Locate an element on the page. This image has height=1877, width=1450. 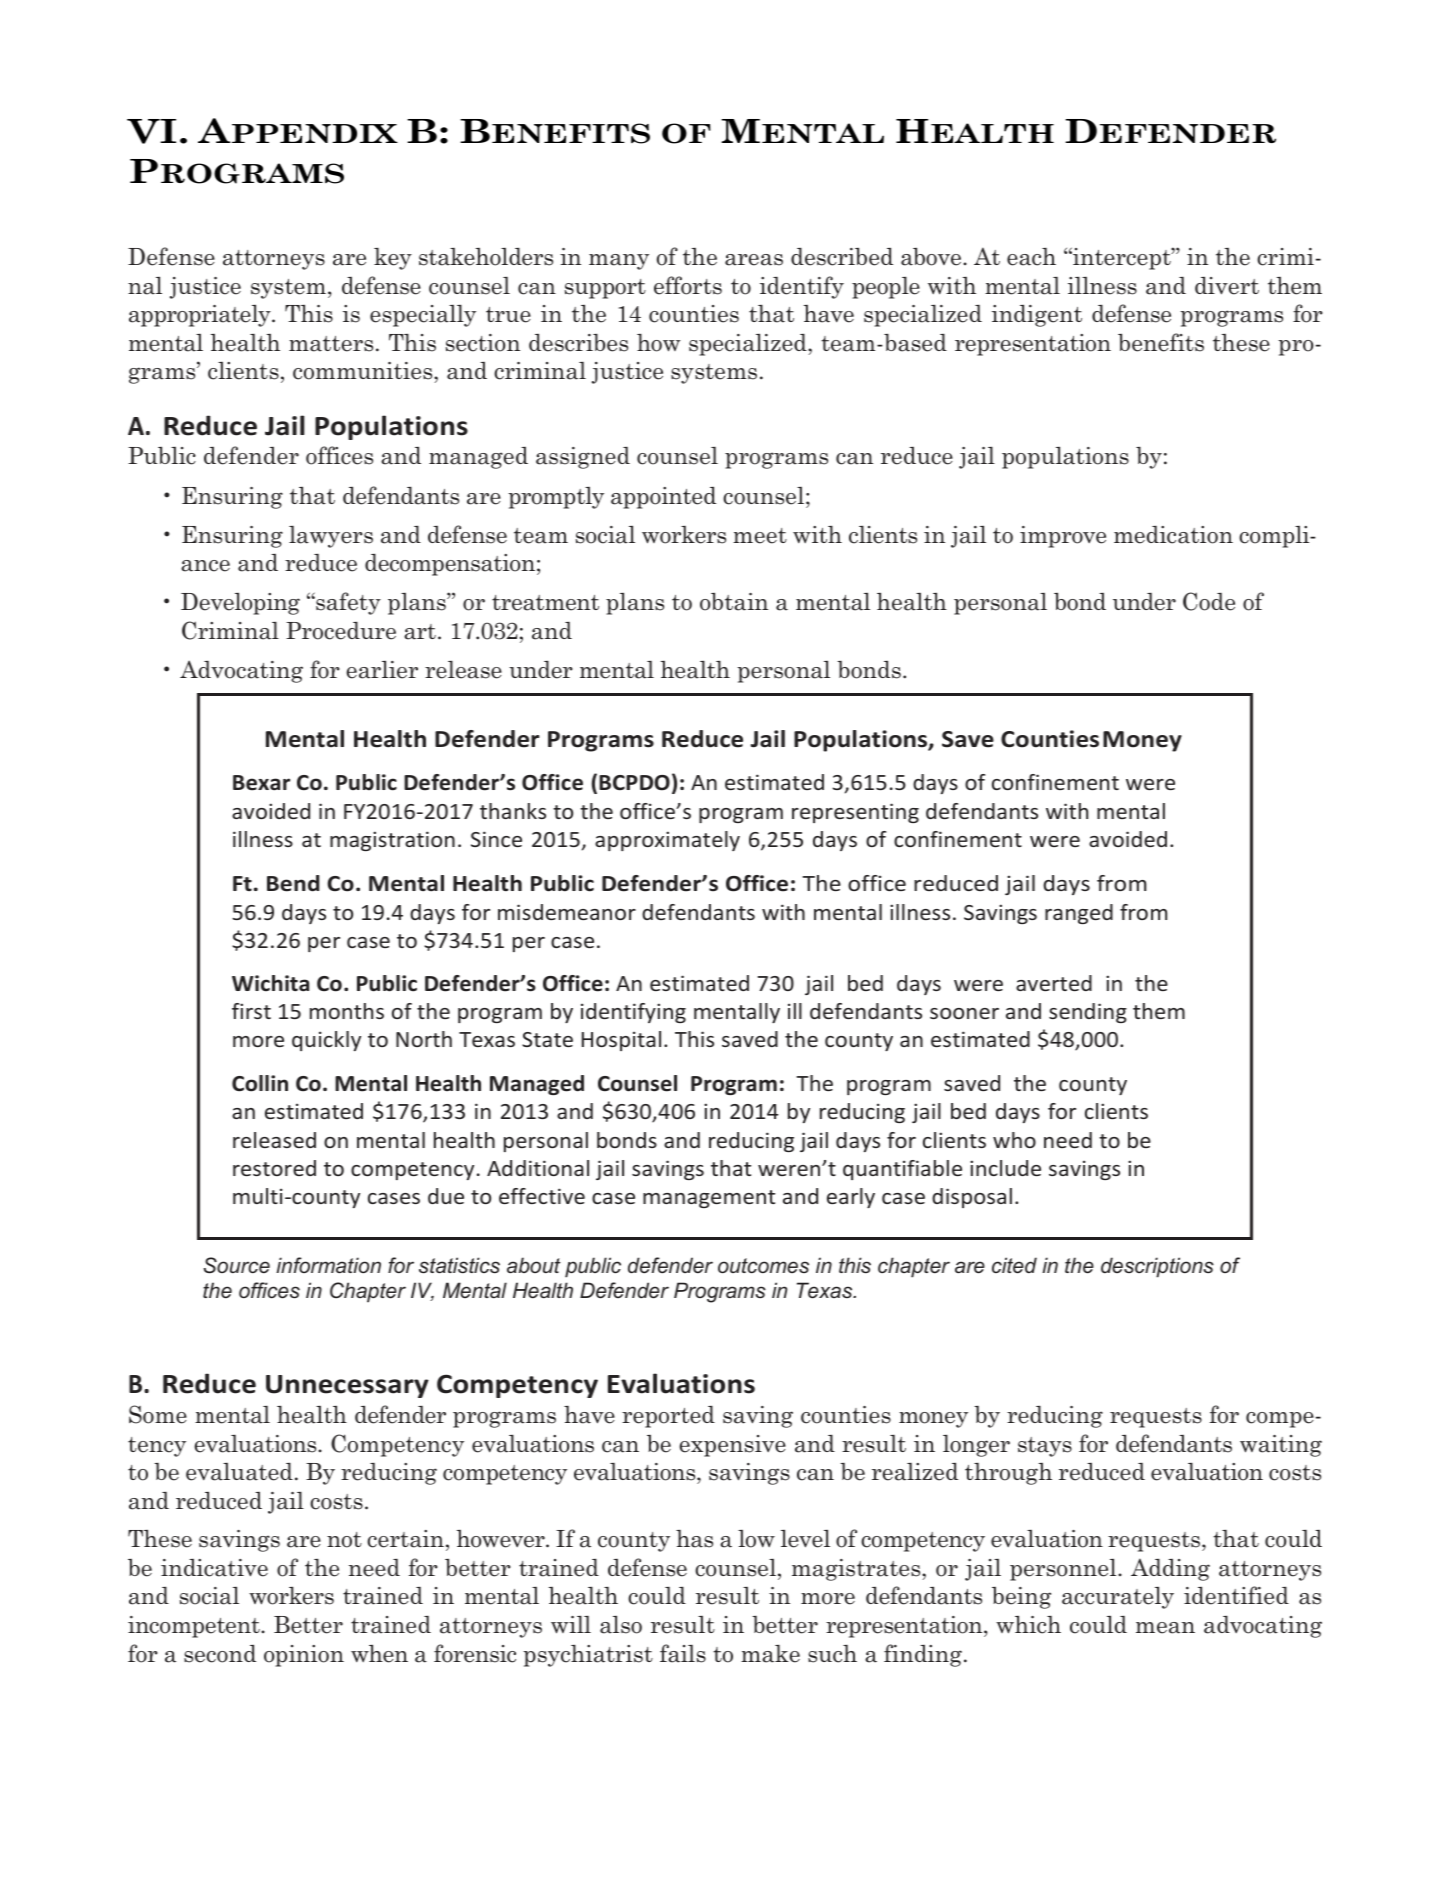
Hospital is located at coordinates (621, 1041).
